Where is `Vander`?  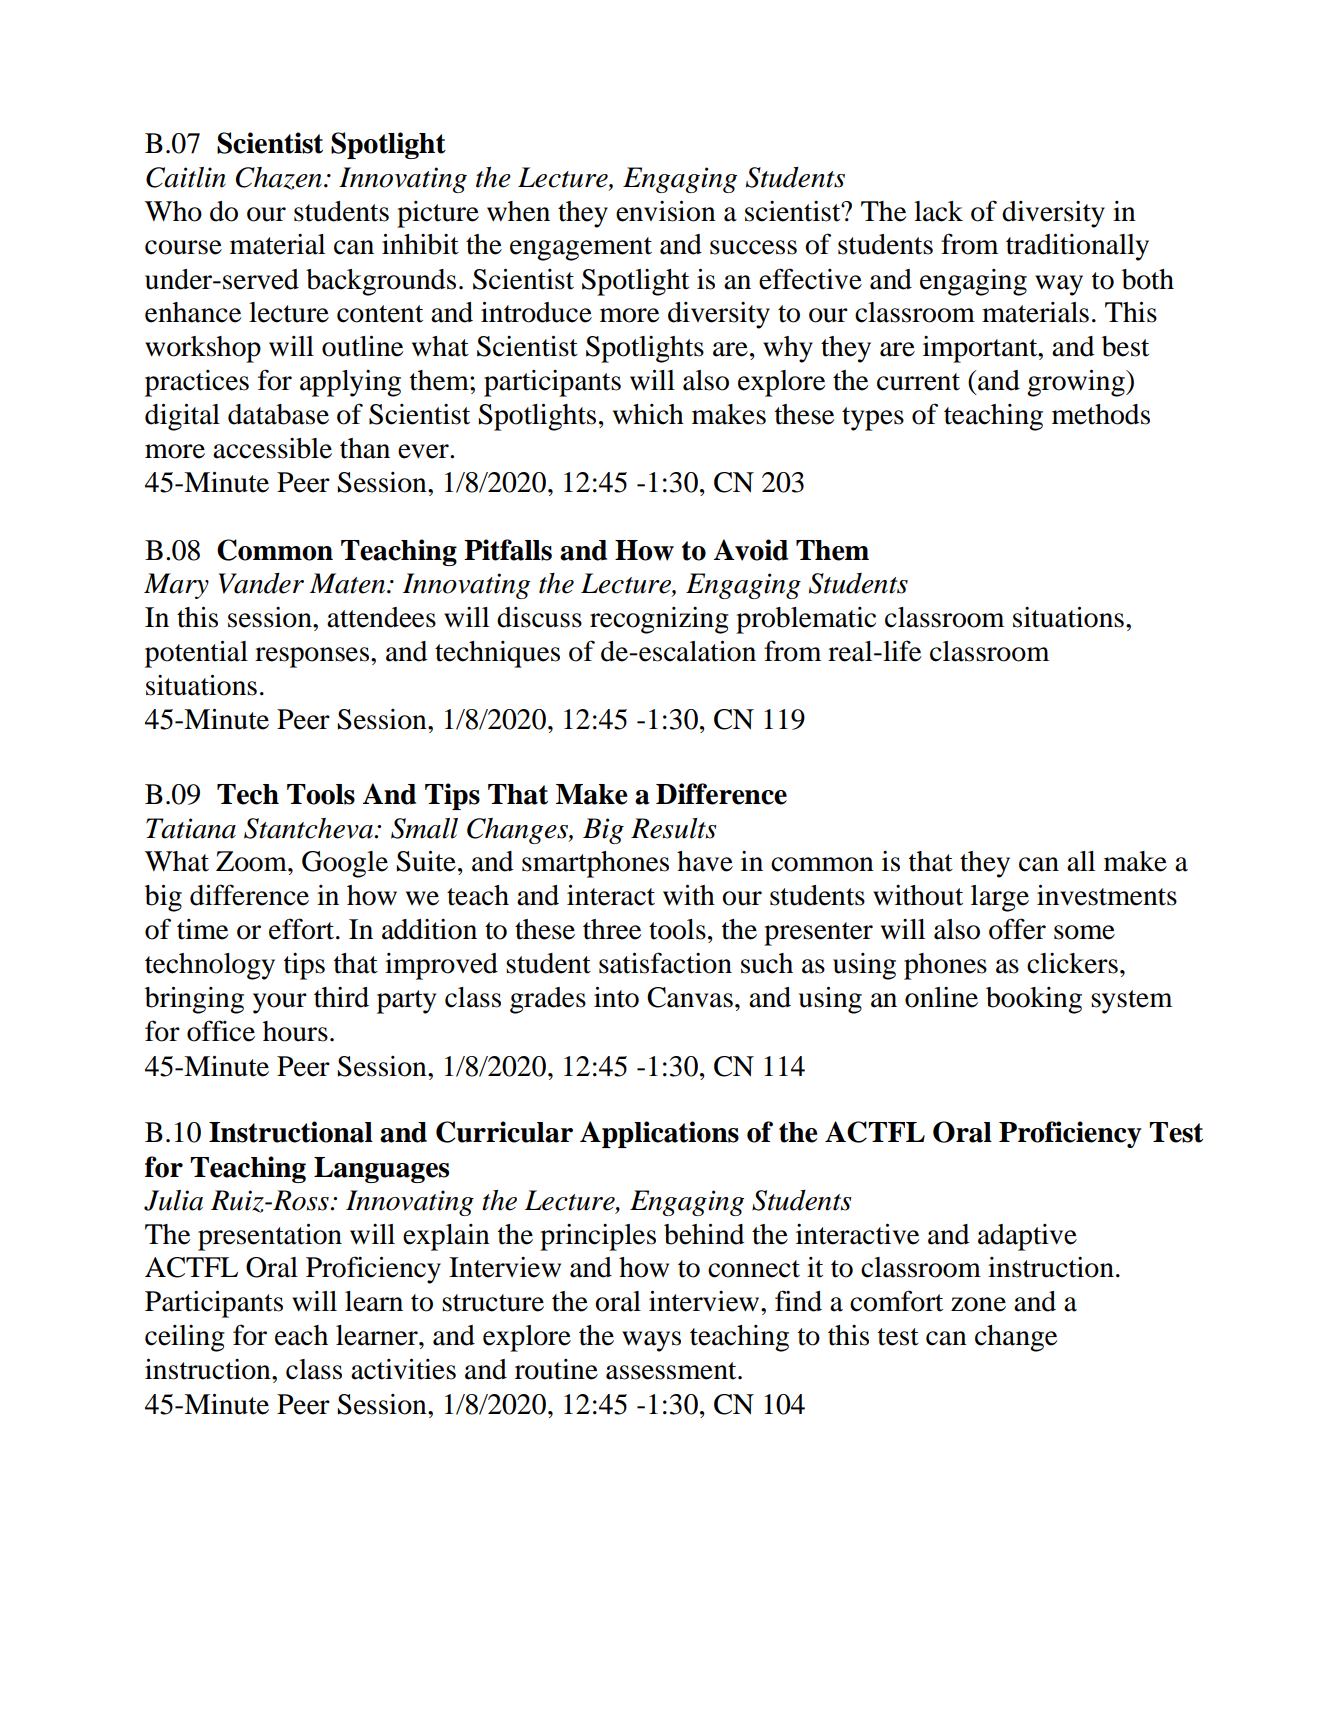
Vander is located at coordinates (261, 583).
